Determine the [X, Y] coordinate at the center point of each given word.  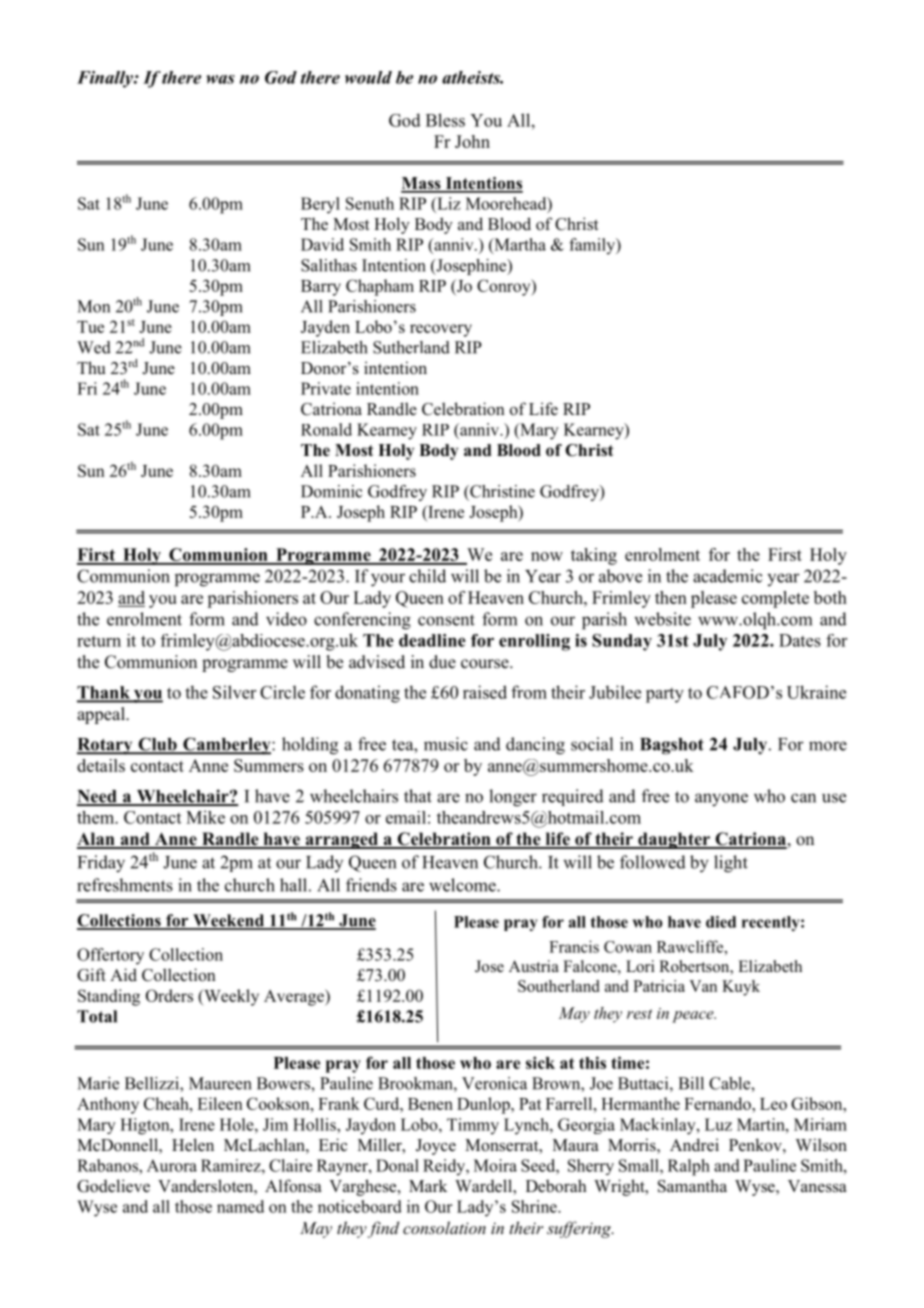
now [547, 556]
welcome [463, 885]
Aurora [172, 1165]
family [593, 246]
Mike [205, 817]
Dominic [331, 491]
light [731, 864]
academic [728, 576]
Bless [445, 120]
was [221, 79]
